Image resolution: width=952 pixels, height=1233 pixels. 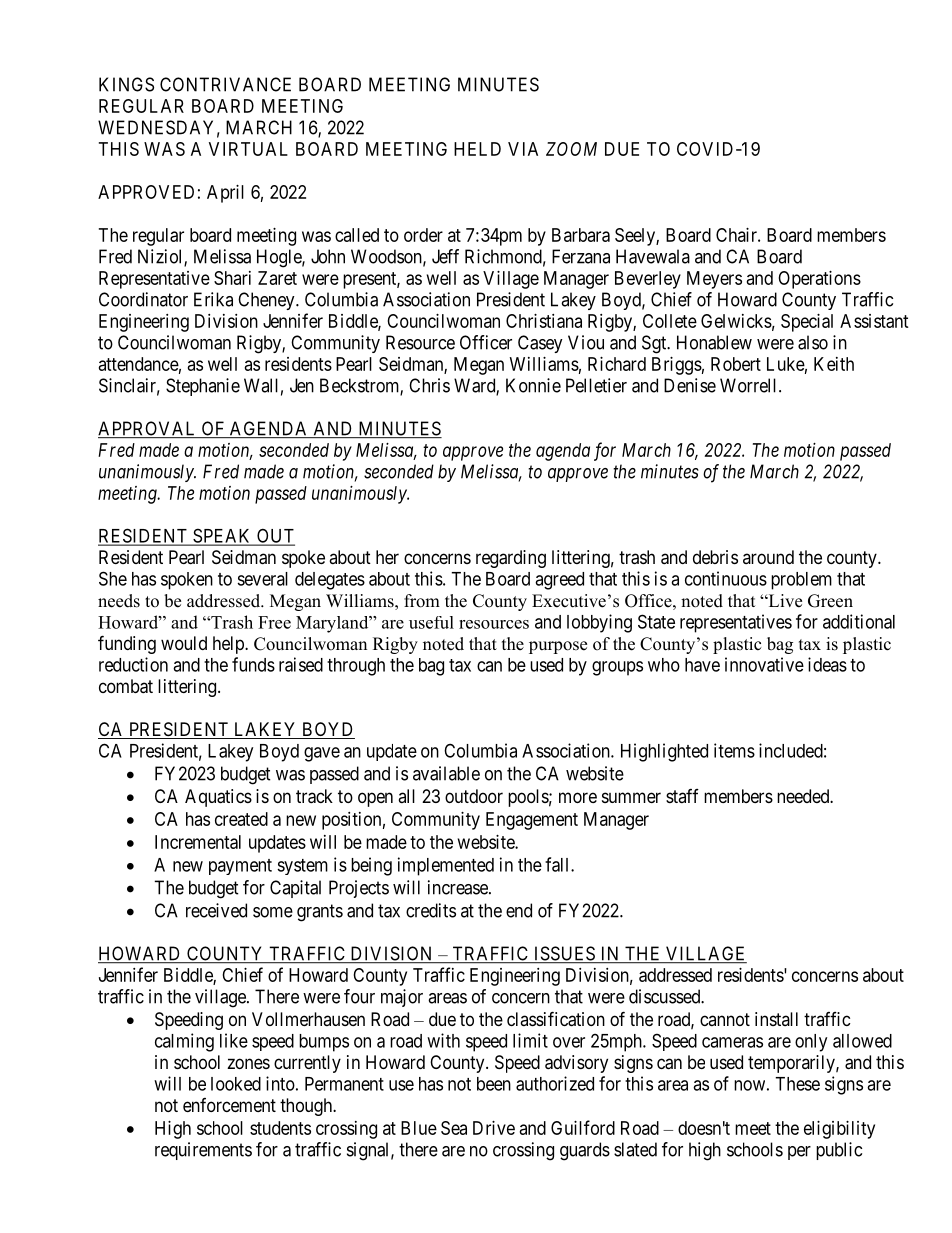 I want to click on Aquatics, so click(x=218, y=798).
